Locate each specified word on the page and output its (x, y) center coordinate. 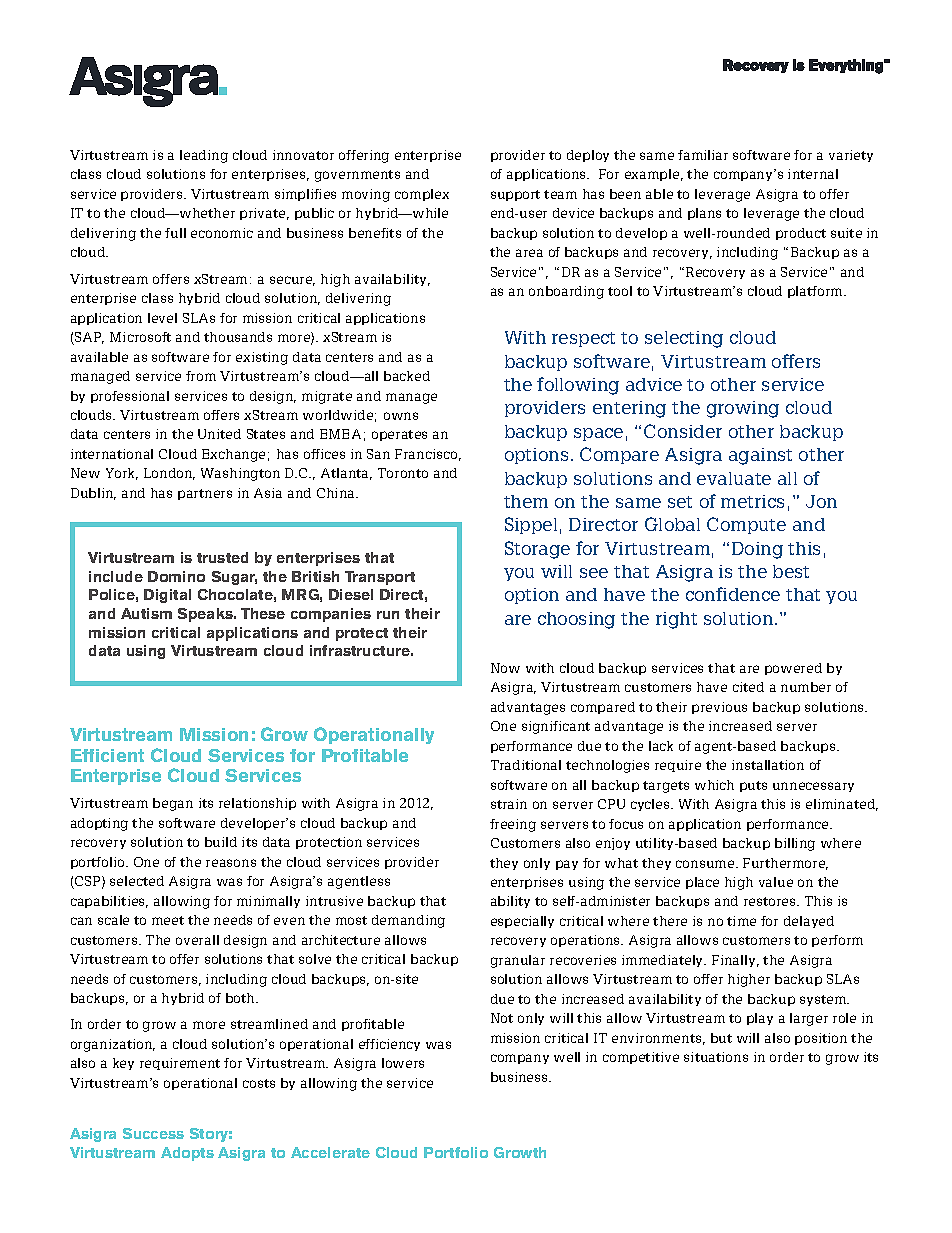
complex (422, 195)
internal (813, 174)
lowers (403, 1063)
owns (401, 416)
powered (793, 669)
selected (137, 881)
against (760, 456)
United (219, 434)
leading (204, 156)
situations (716, 1057)
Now (505, 668)
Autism (146, 613)
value (776, 882)
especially (522, 922)
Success (153, 1133)
